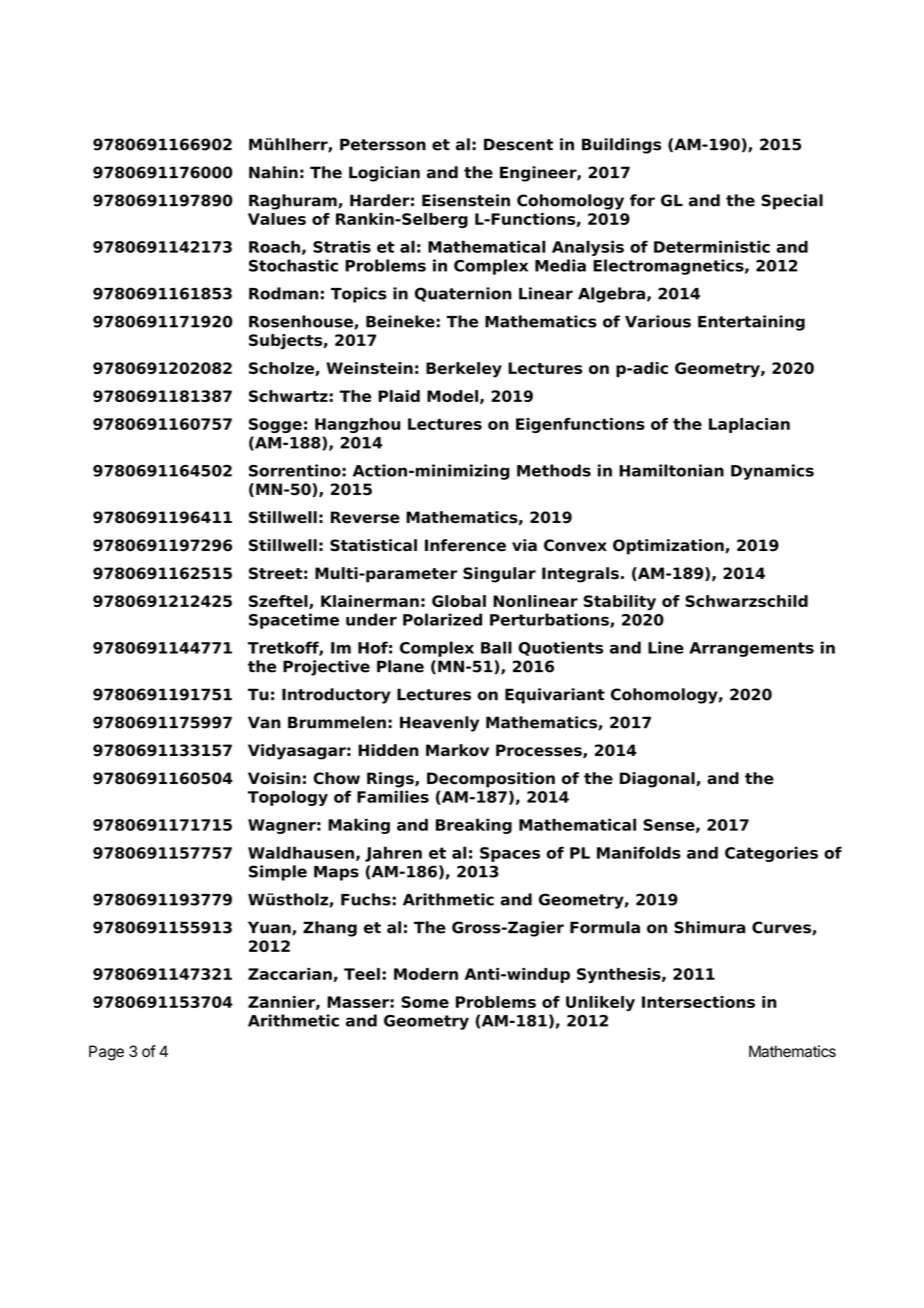  What do you see at coordinates (459, 601) in the screenshot?
I see `Global` at bounding box center [459, 601].
